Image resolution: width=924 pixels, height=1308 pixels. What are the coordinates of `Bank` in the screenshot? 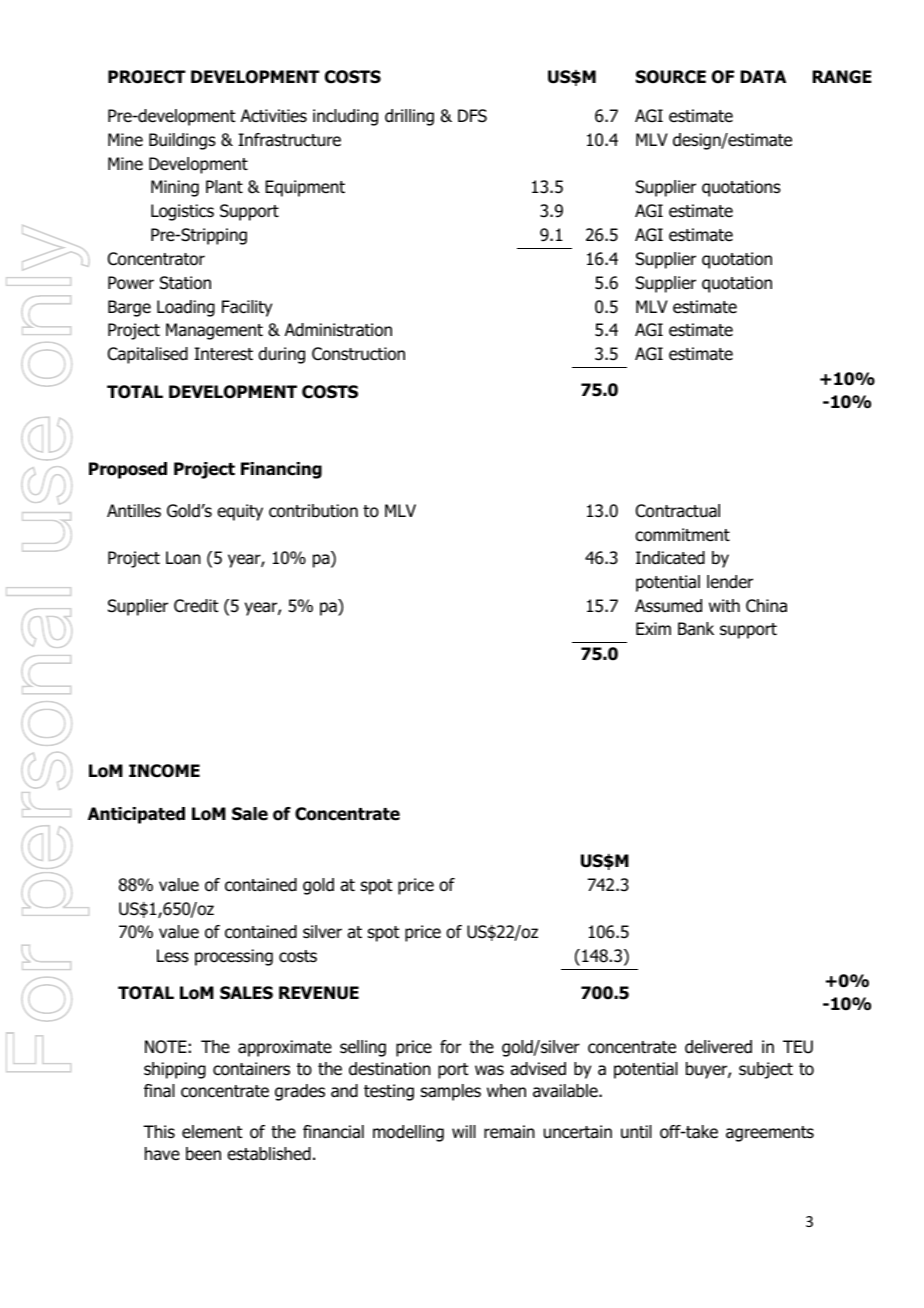 It's located at (696, 629).
